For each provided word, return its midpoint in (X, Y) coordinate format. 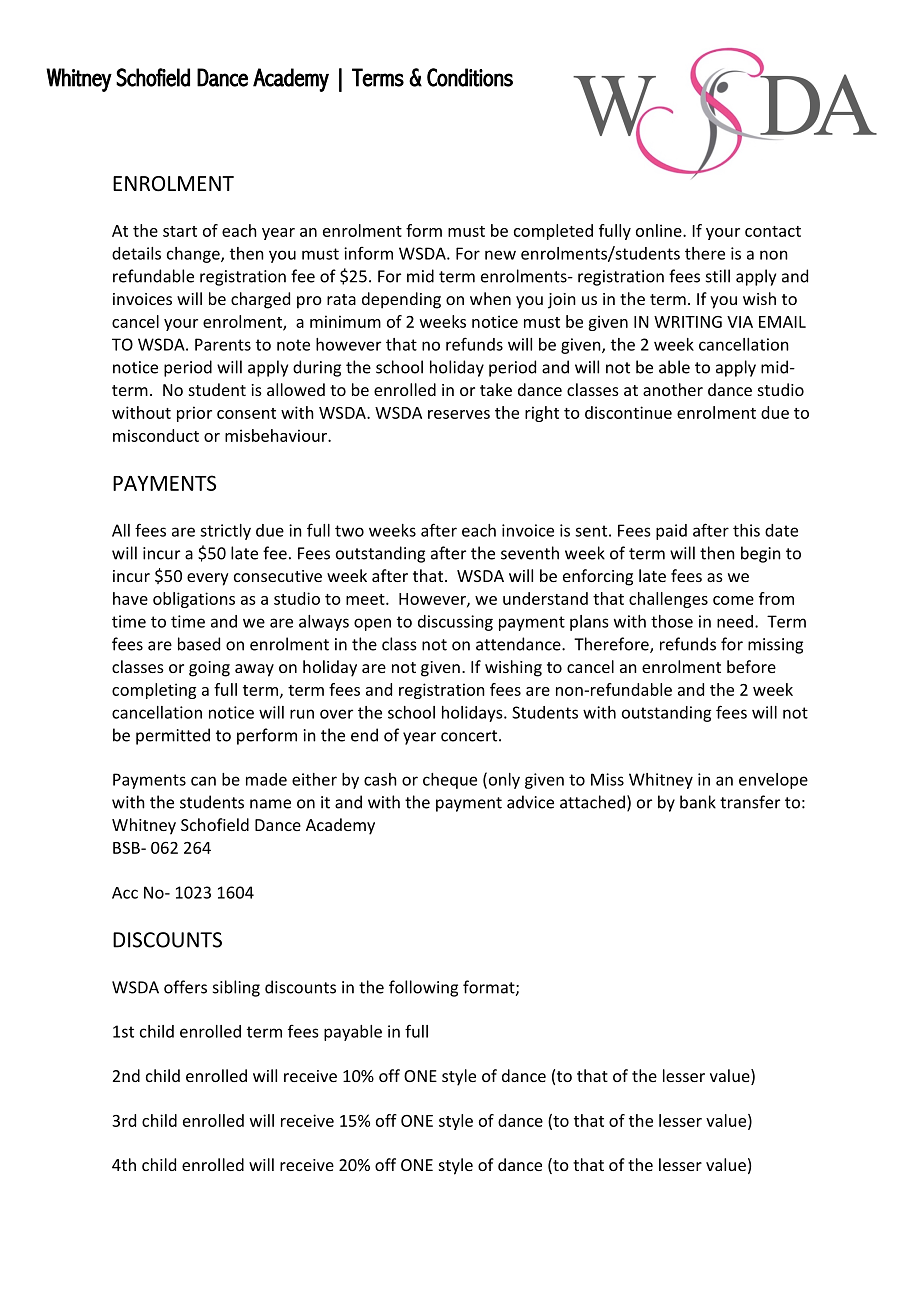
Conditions (470, 77)
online (660, 230)
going (209, 669)
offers (185, 987)
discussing (455, 623)
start (180, 231)
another (673, 389)
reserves (459, 414)
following (423, 988)
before (751, 666)
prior (194, 414)
